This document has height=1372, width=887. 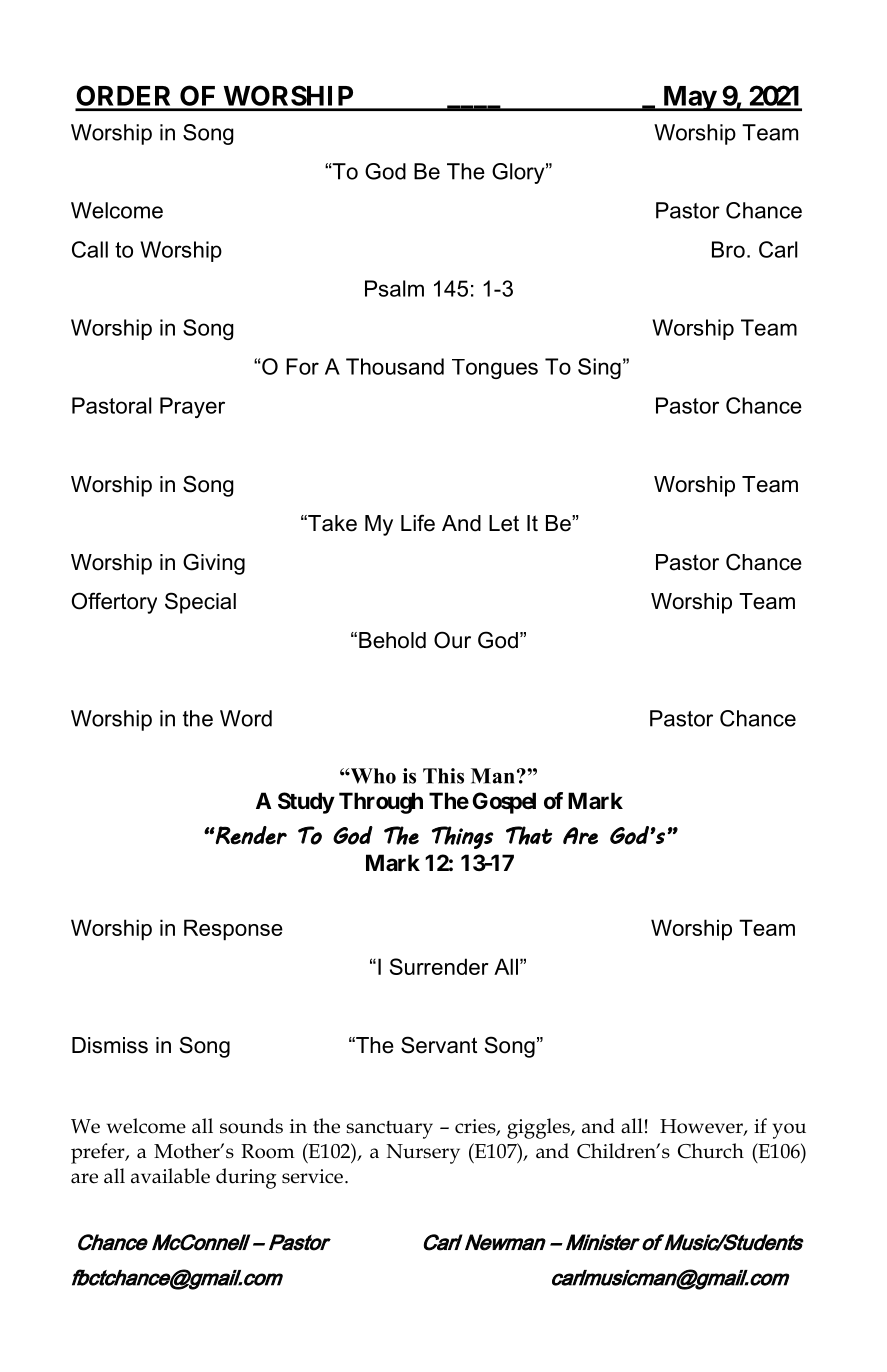 What do you see at coordinates (394, 288) in the document?
I see `Psalm` at bounding box center [394, 288].
